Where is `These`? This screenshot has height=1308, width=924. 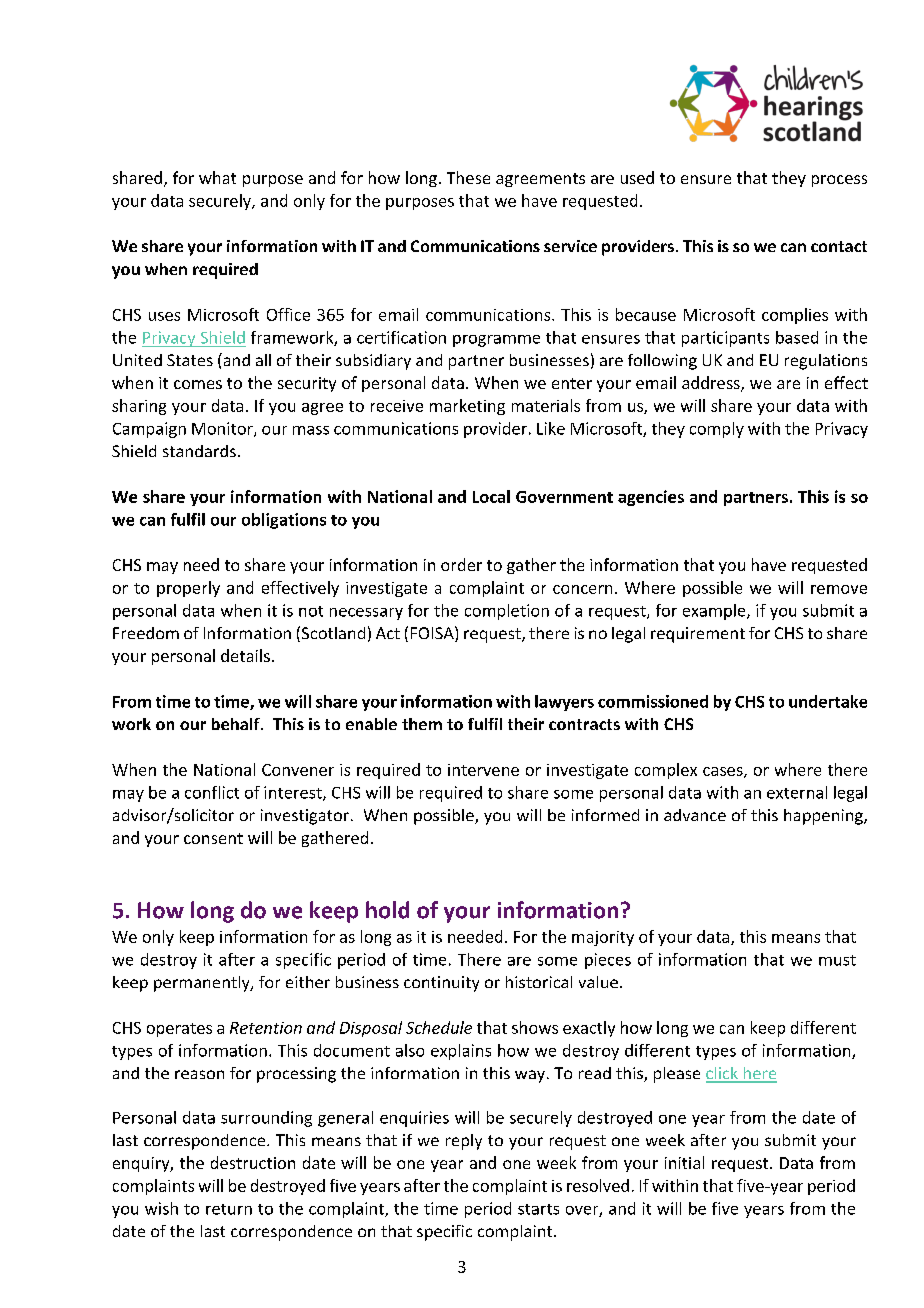
These is located at coordinates (468, 177).
